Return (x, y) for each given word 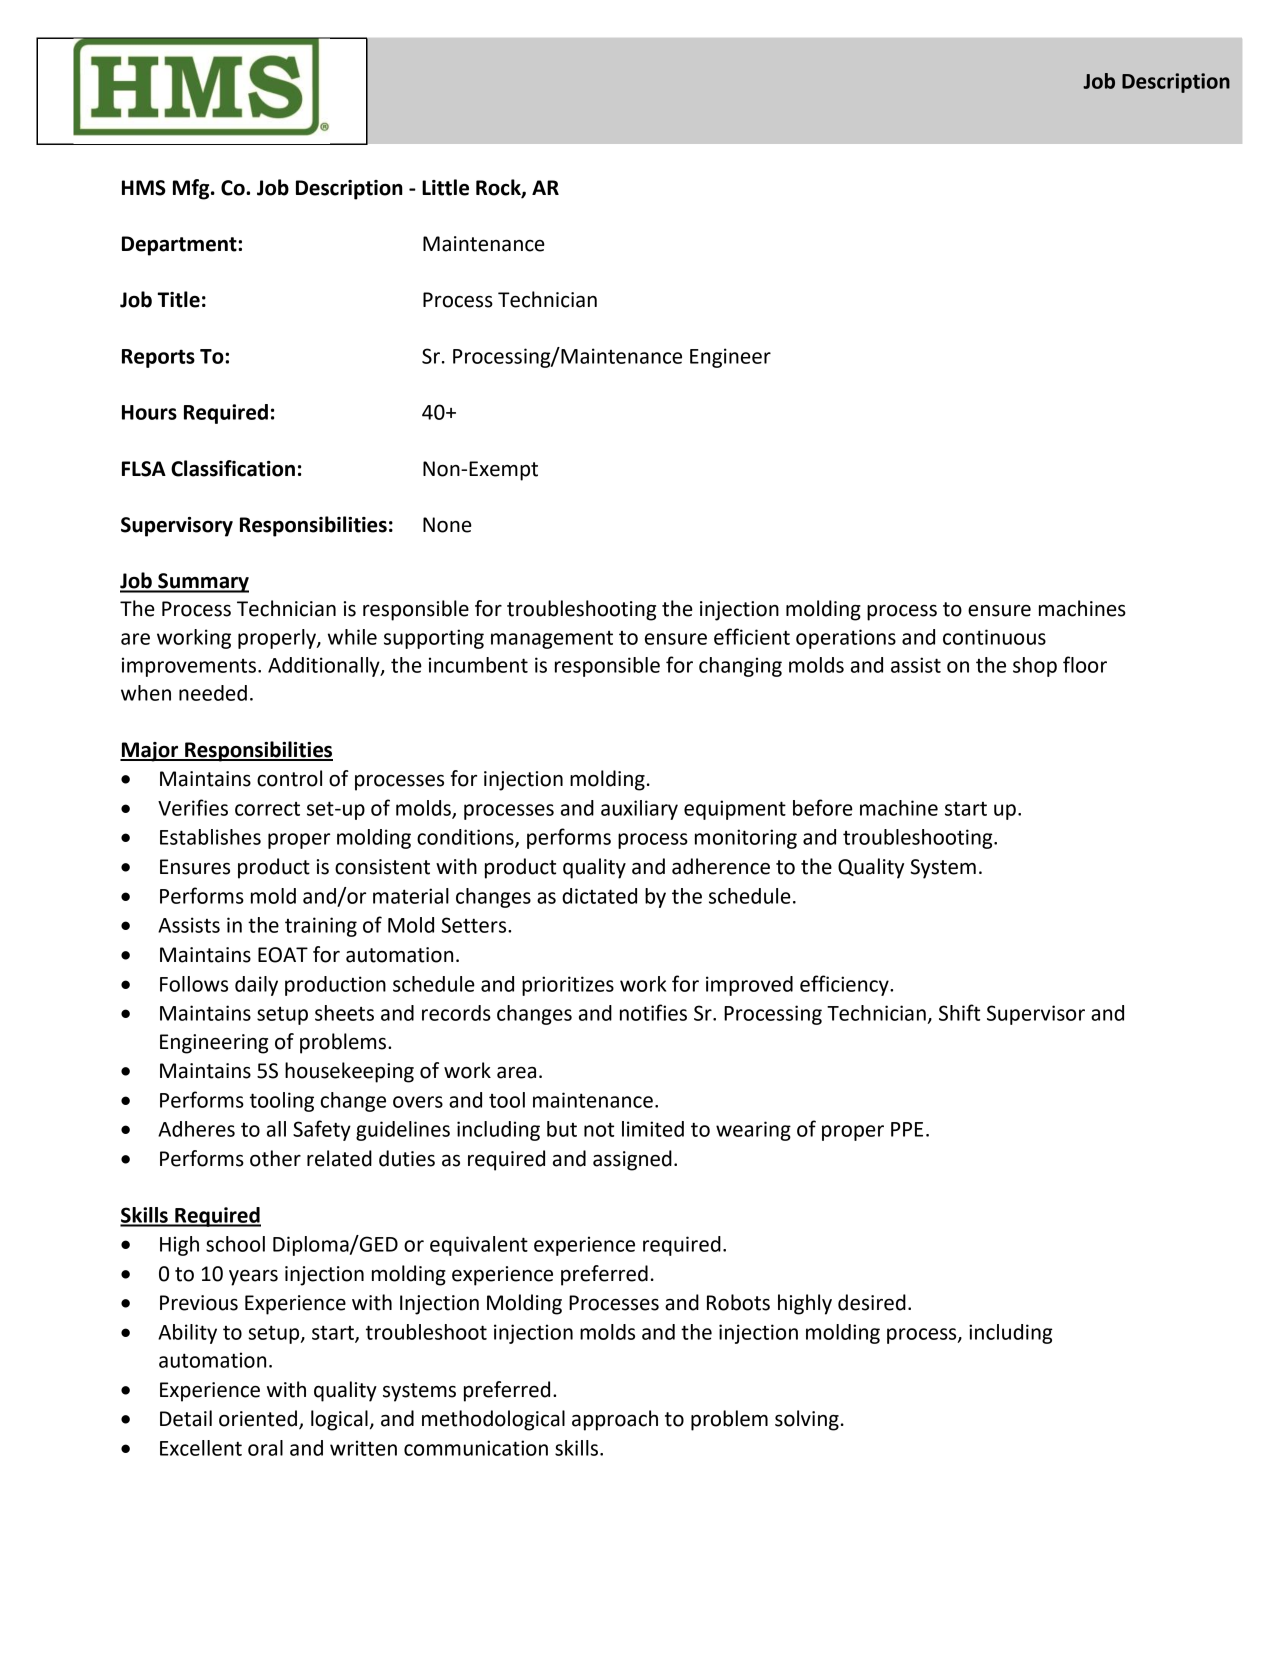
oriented (258, 1418)
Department (180, 246)
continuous (994, 637)
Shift (959, 1012)
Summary (202, 583)
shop (1035, 667)
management (552, 640)
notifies (653, 1012)
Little (445, 187)
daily (256, 986)
